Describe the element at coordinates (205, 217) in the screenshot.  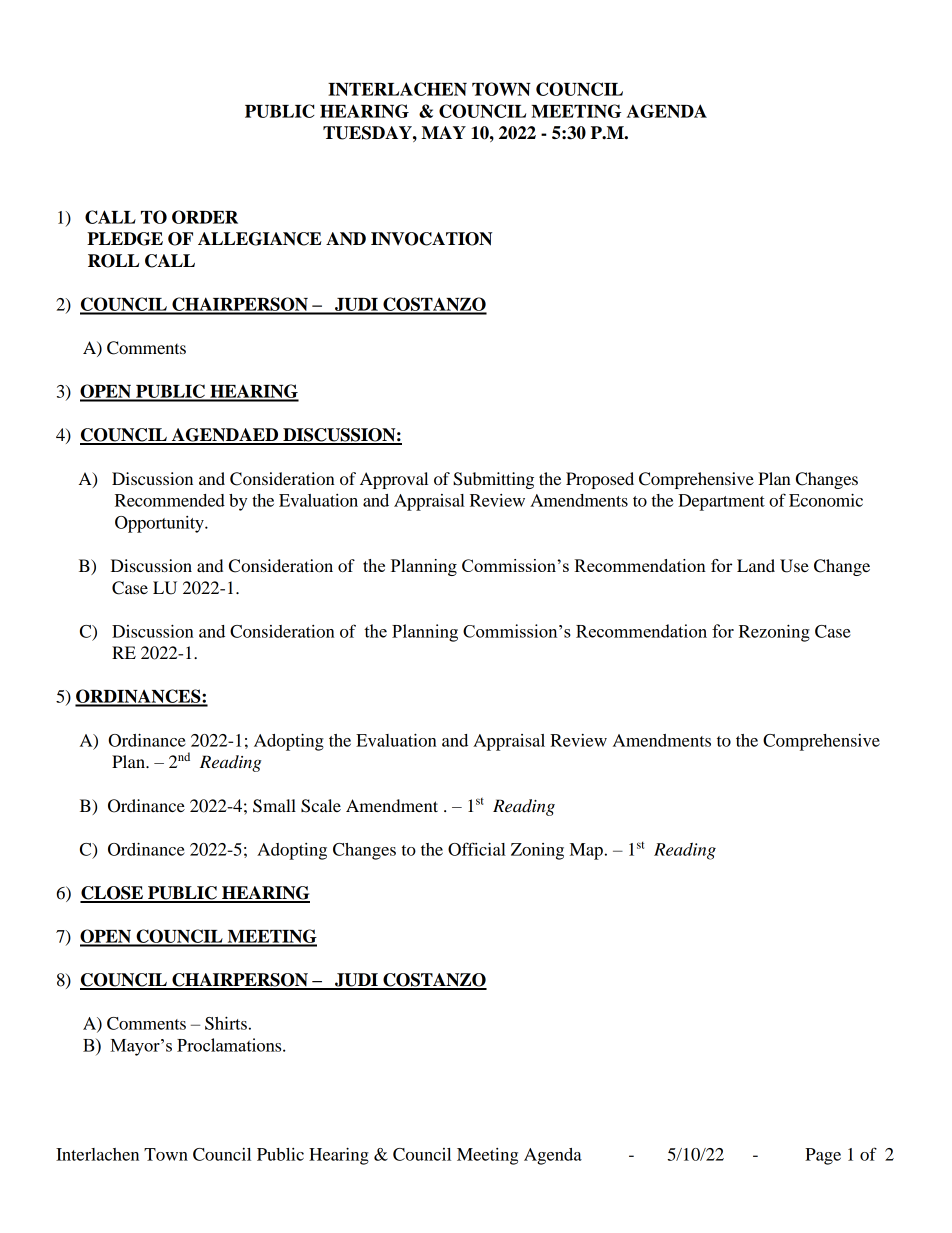
I see `ORDER` at that location.
